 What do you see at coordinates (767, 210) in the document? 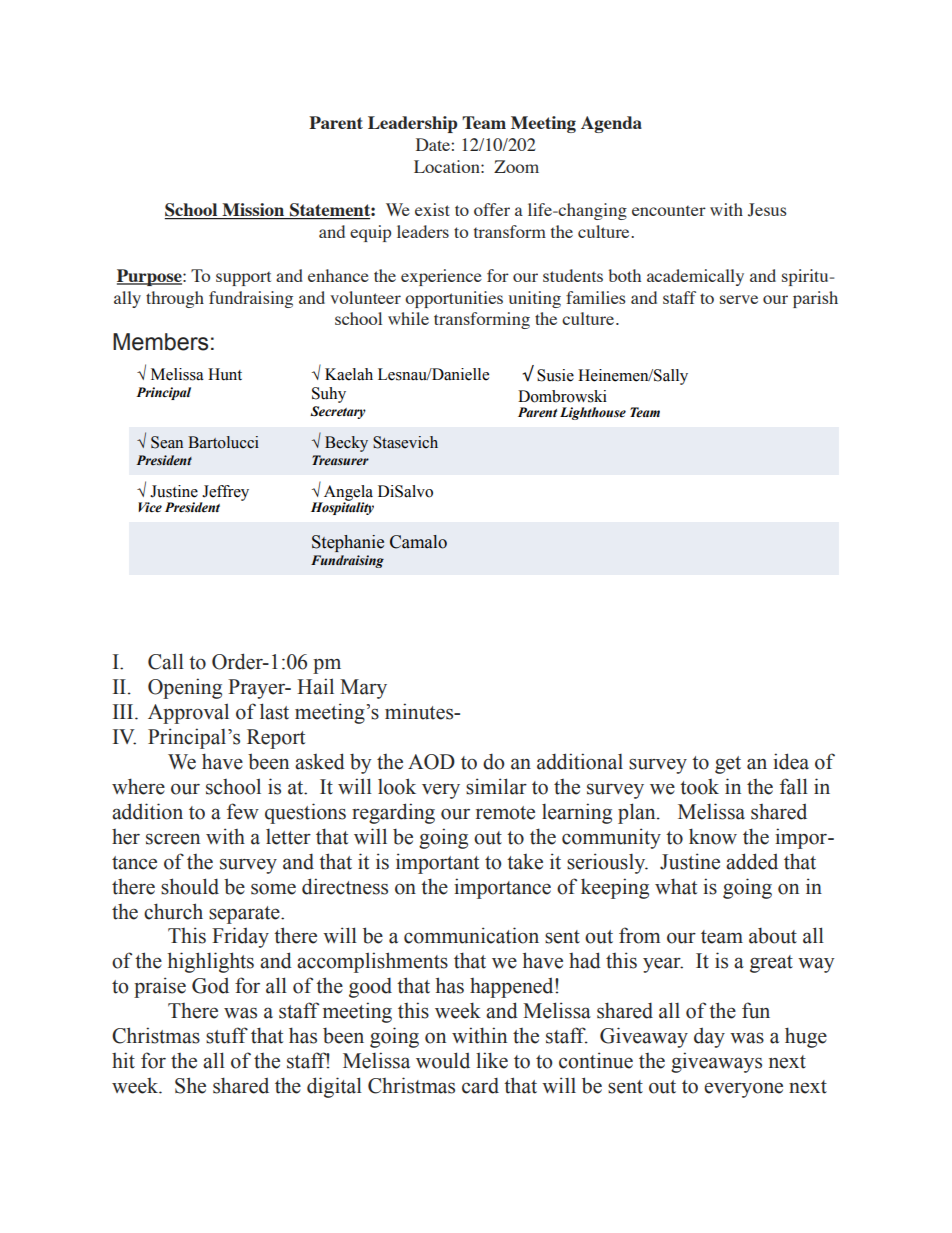
I see `Jesus` at bounding box center [767, 210].
